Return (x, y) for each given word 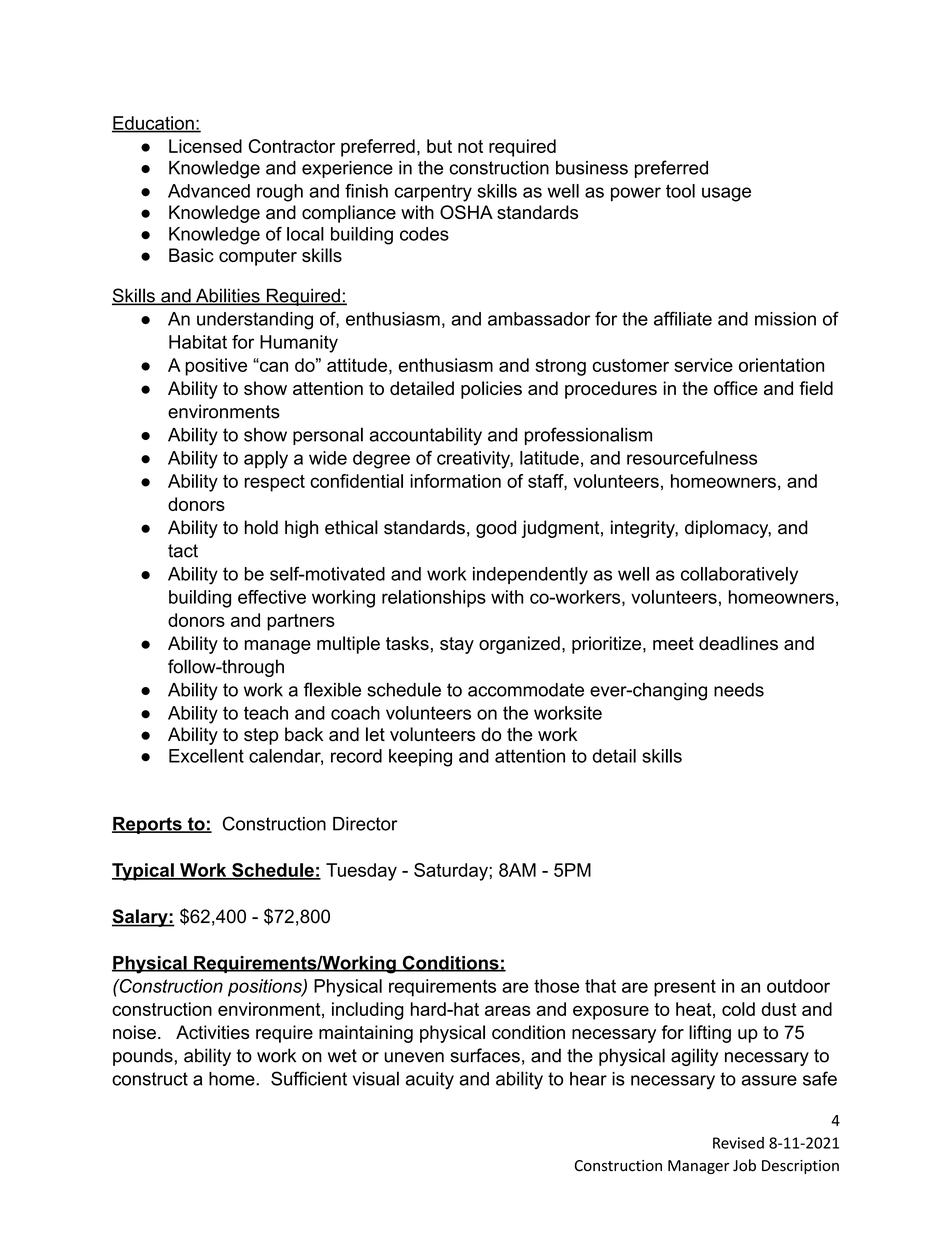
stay (457, 645)
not (470, 146)
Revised (738, 1143)
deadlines (738, 643)
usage (726, 194)
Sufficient (309, 1078)
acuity (430, 1081)
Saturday (452, 872)
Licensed (205, 146)
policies (491, 390)
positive (216, 367)
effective (272, 597)
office (736, 388)
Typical (144, 872)
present (685, 988)
